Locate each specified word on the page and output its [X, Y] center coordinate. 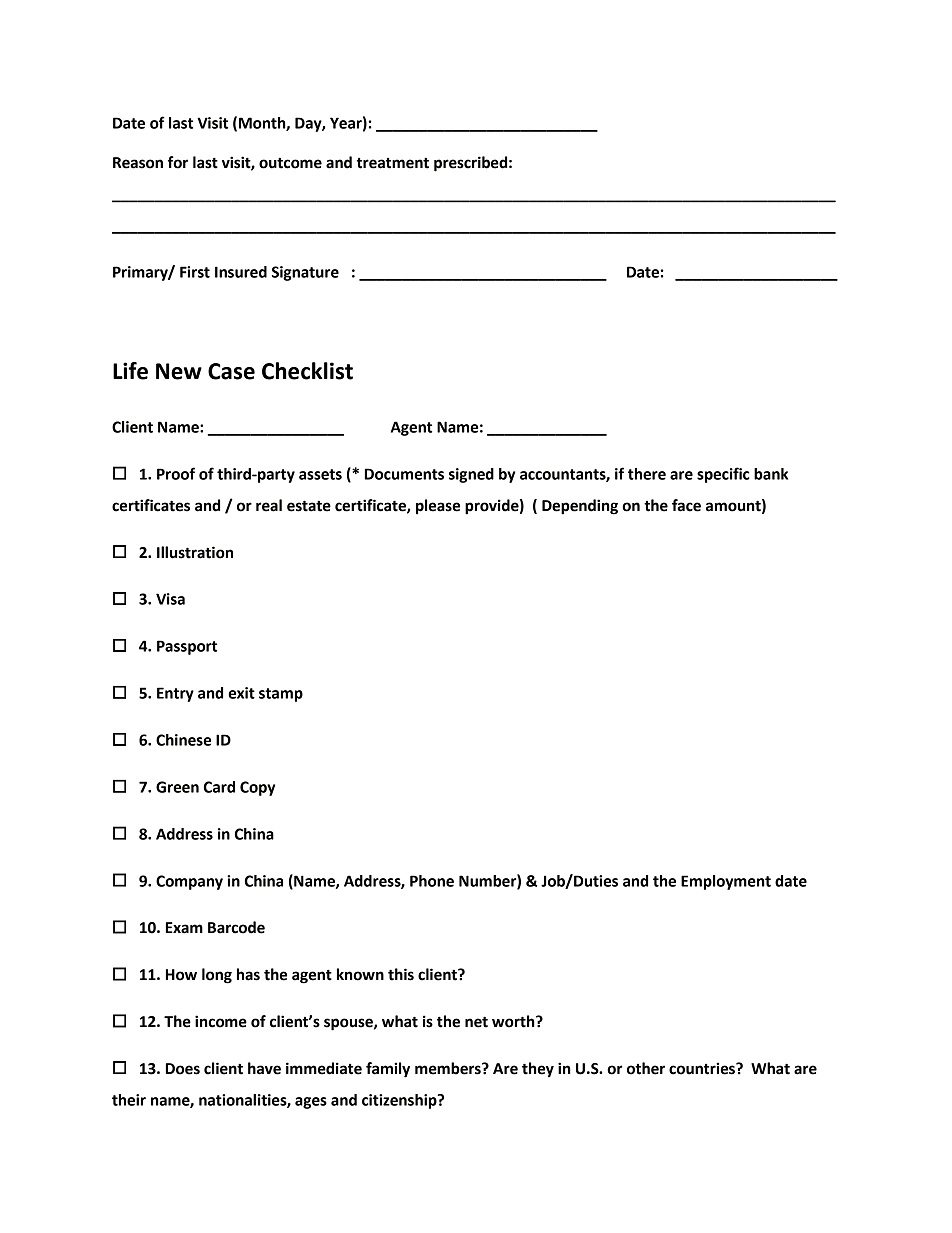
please [438, 507]
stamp [281, 695]
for [178, 162]
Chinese [183, 740]
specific [723, 475]
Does [183, 1069]
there [647, 474]
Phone [432, 881]
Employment [726, 882]
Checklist [307, 371]
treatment [393, 163]
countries [703, 1068]
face [686, 505]
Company [189, 882]
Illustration [195, 552]
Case [231, 371]
